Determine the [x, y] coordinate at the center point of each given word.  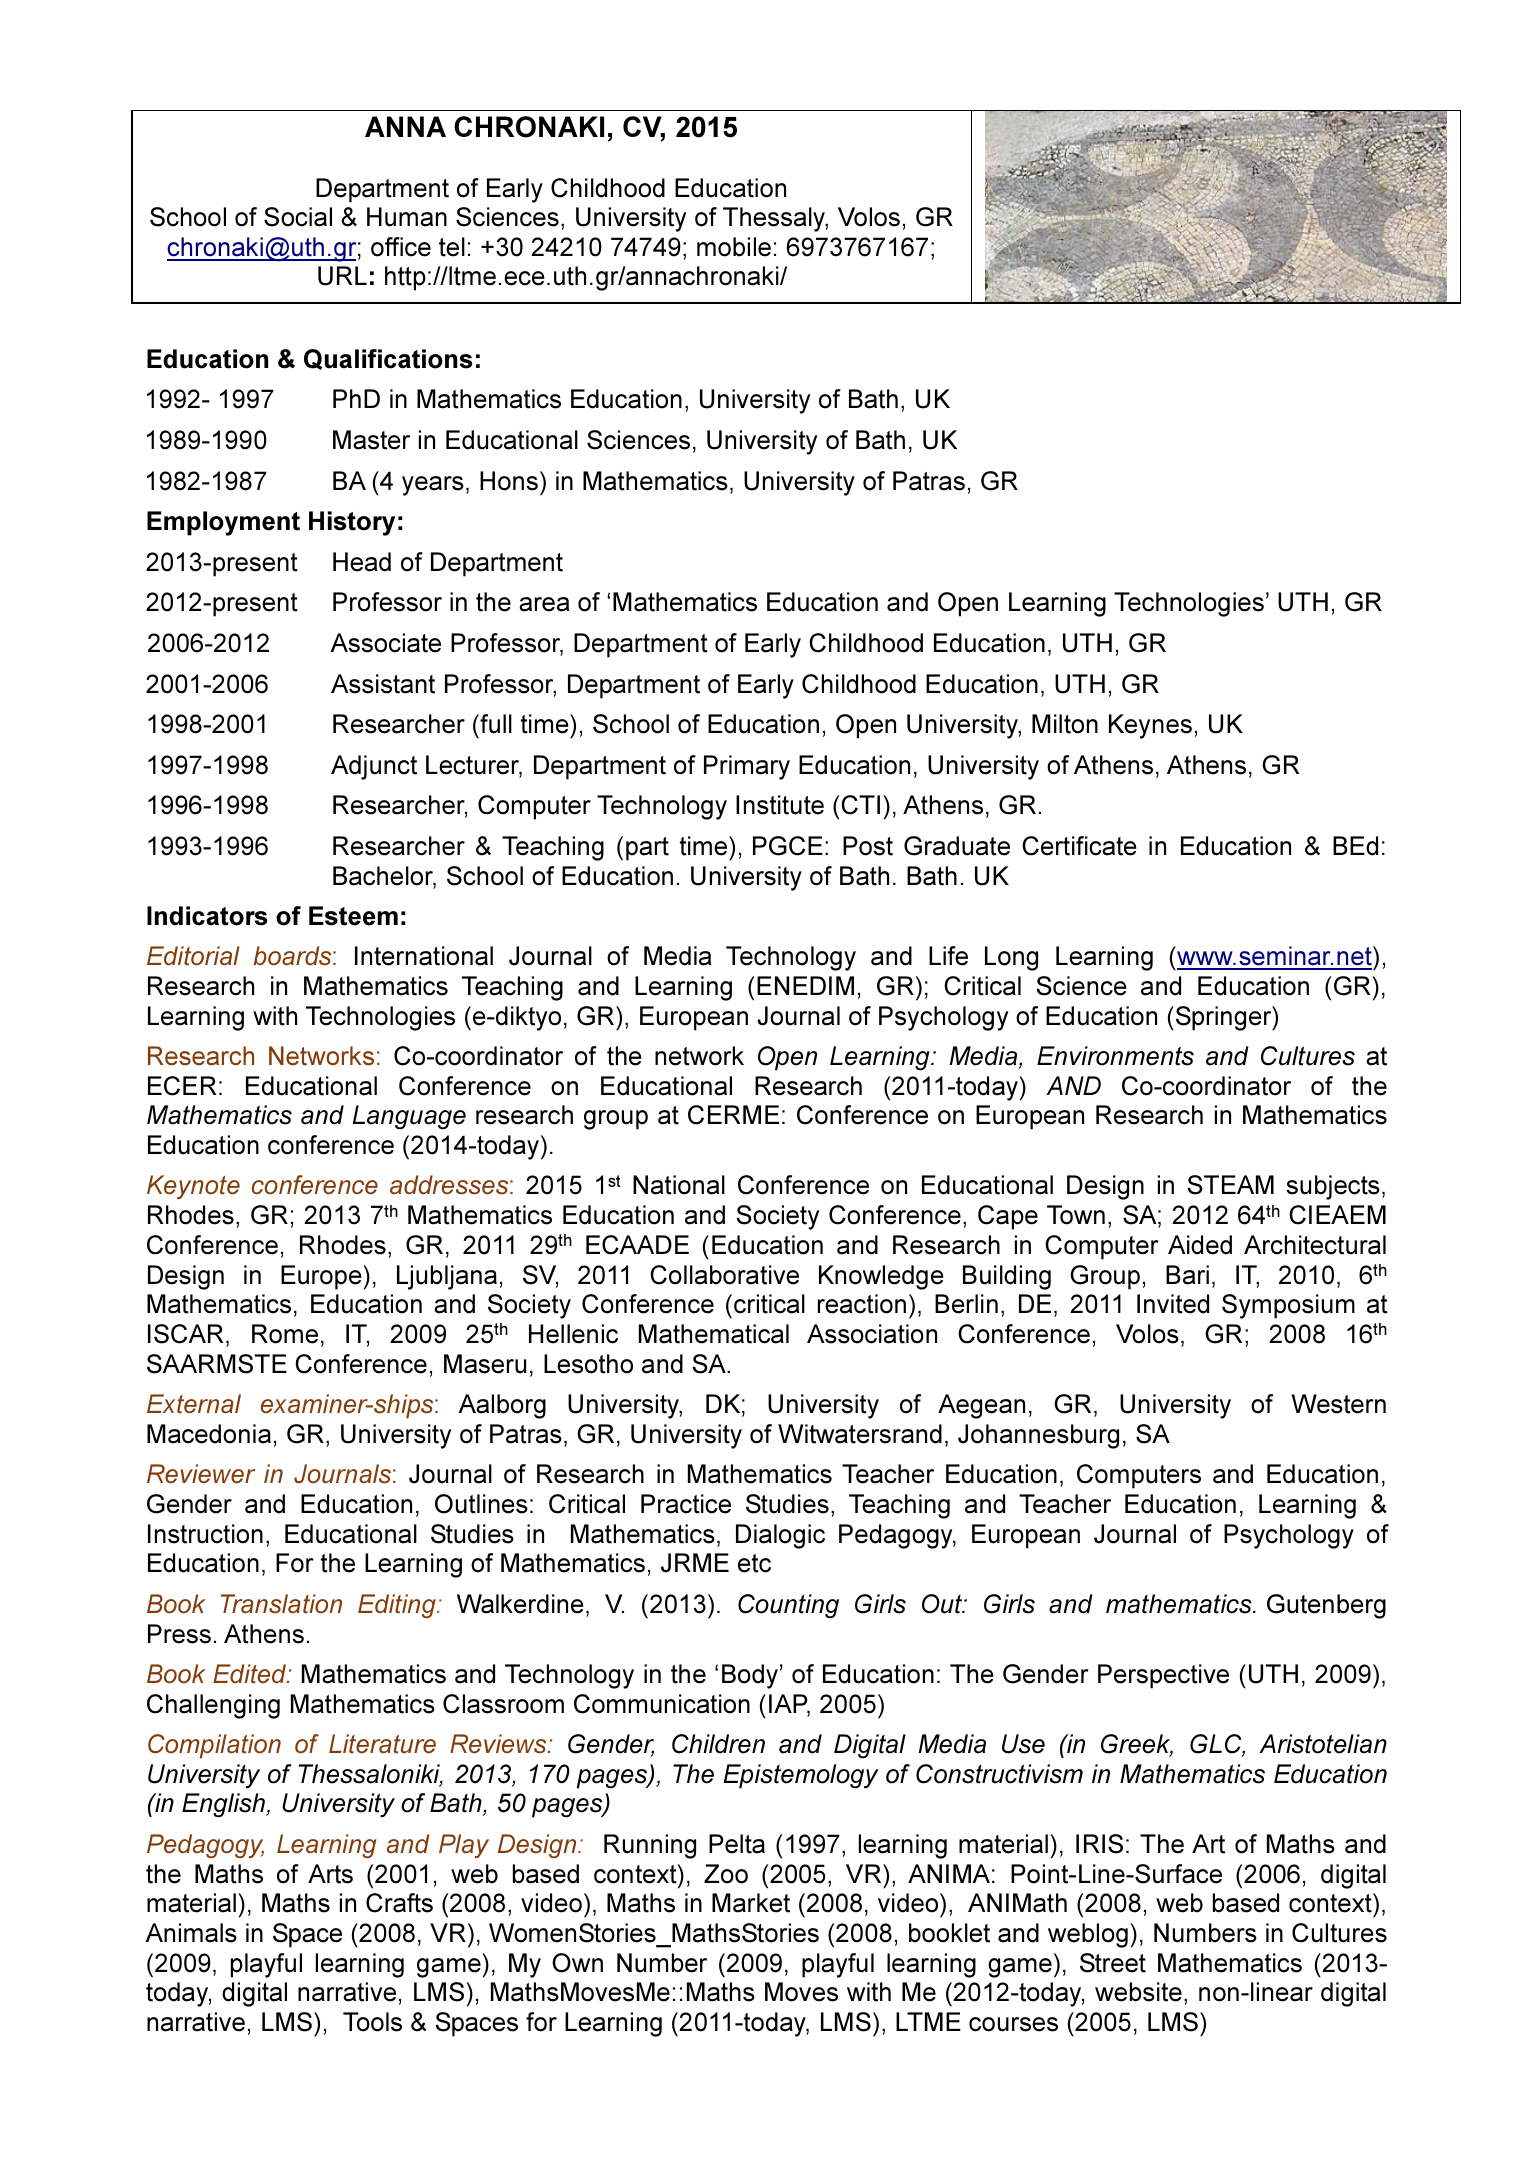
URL [342, 276]
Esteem [353, 916]
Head [362, 562]
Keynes [1150, 726]
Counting [788, 1606]
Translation [281, 1604]
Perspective [1163, 1676]
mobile [734, 247]
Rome [285, 1334]
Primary [747, 767]
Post [868, 846]
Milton [1065, 724]
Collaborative [724, 1275]
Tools [372, 2022]
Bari [1187, 1275]
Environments [1115, 1056]
